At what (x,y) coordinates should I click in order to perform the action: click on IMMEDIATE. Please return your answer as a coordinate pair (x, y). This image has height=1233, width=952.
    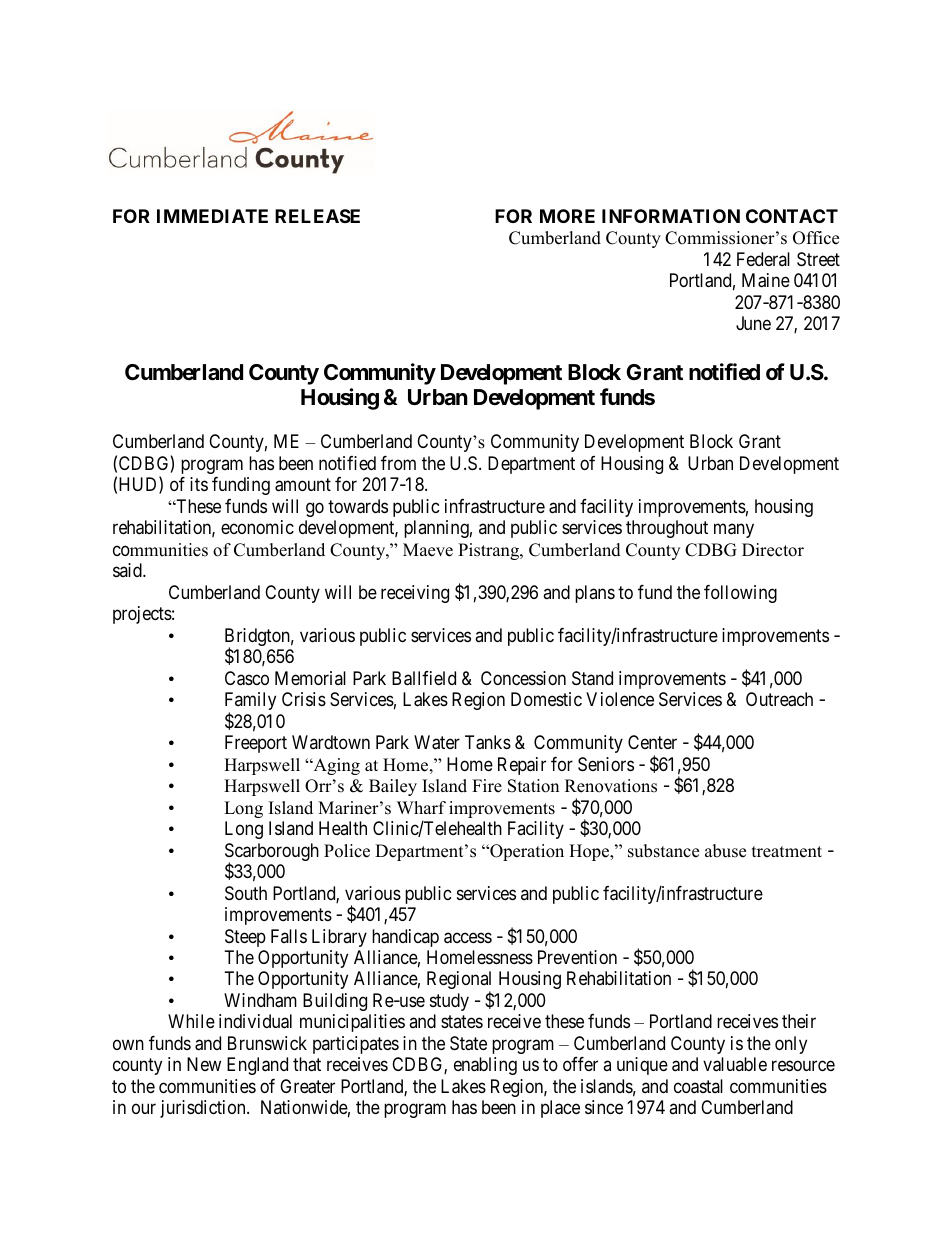
    Looking at the image, I should click on (212, 216).
